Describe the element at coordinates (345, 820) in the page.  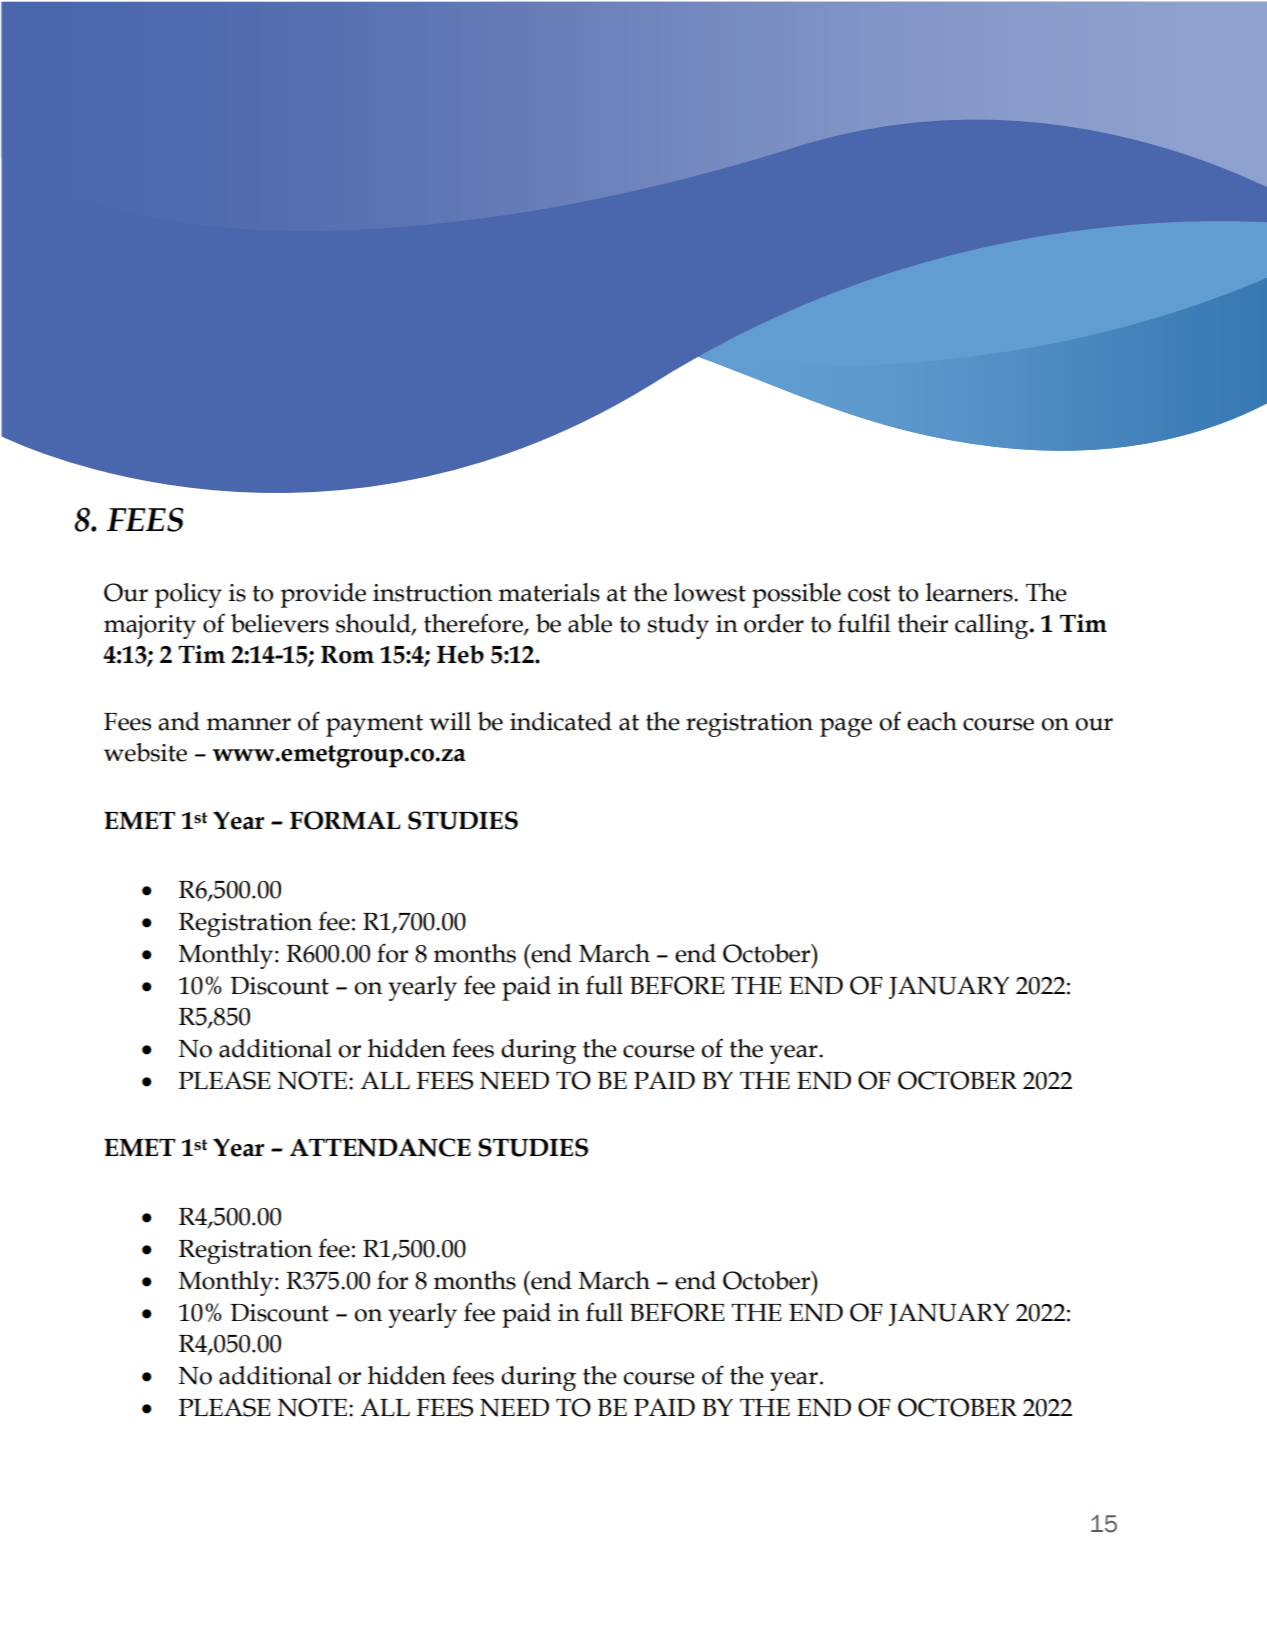
I see `FORMAL` at that location.
